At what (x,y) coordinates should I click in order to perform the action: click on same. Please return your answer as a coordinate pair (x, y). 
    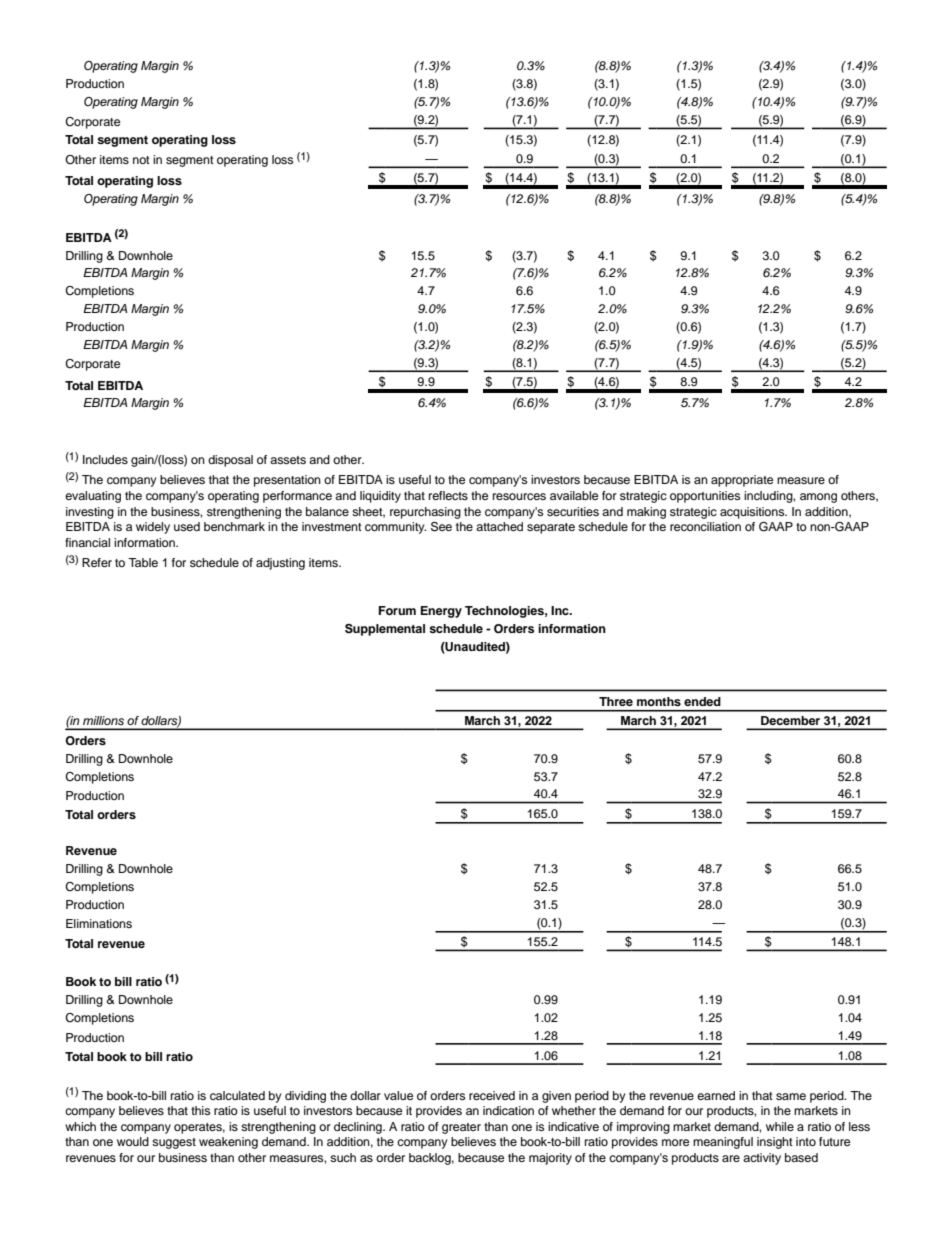
    Looking at the image, I should click on (791, 1096).
